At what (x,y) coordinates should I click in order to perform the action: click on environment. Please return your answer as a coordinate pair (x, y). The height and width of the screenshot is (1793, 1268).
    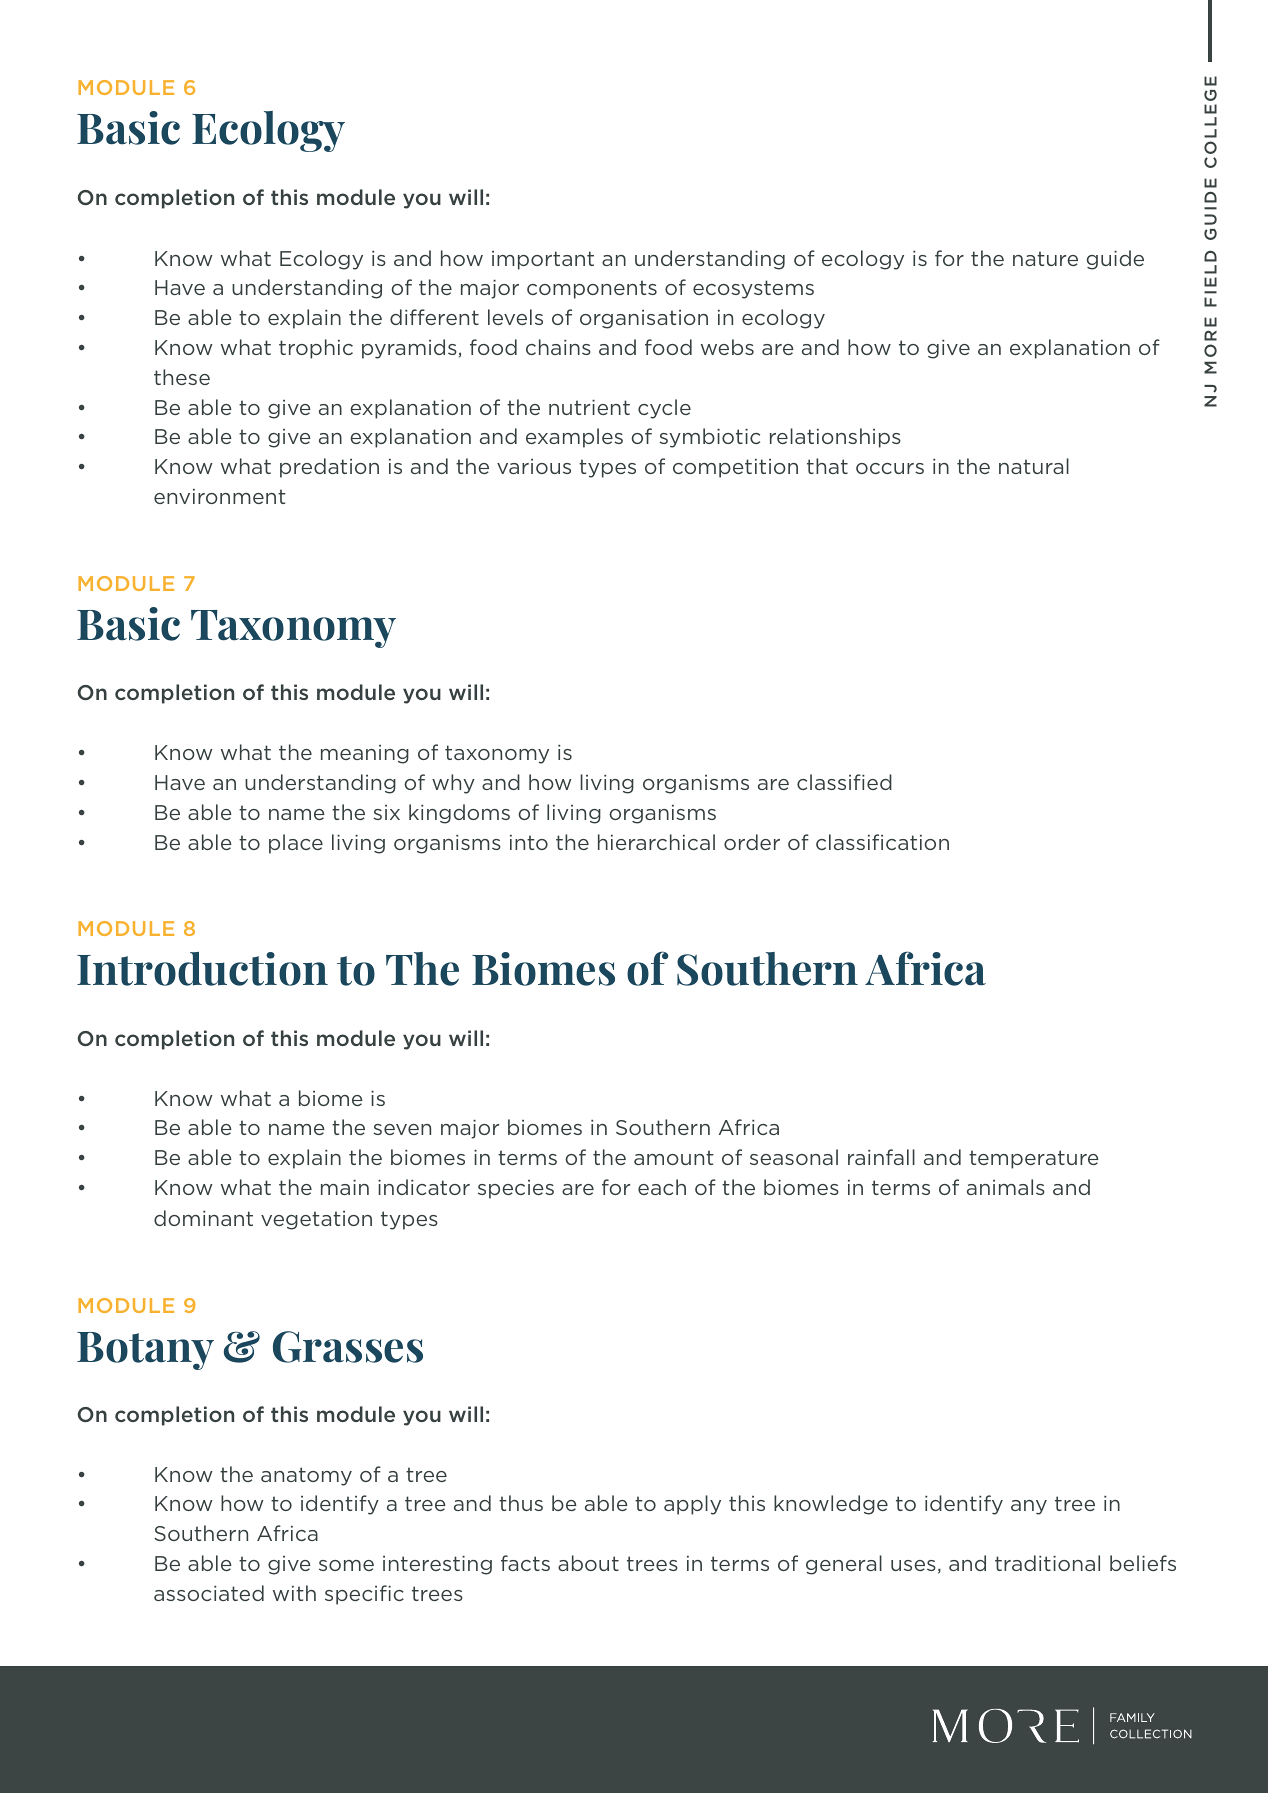
    Looking at the image, I should click on (220, 496).
